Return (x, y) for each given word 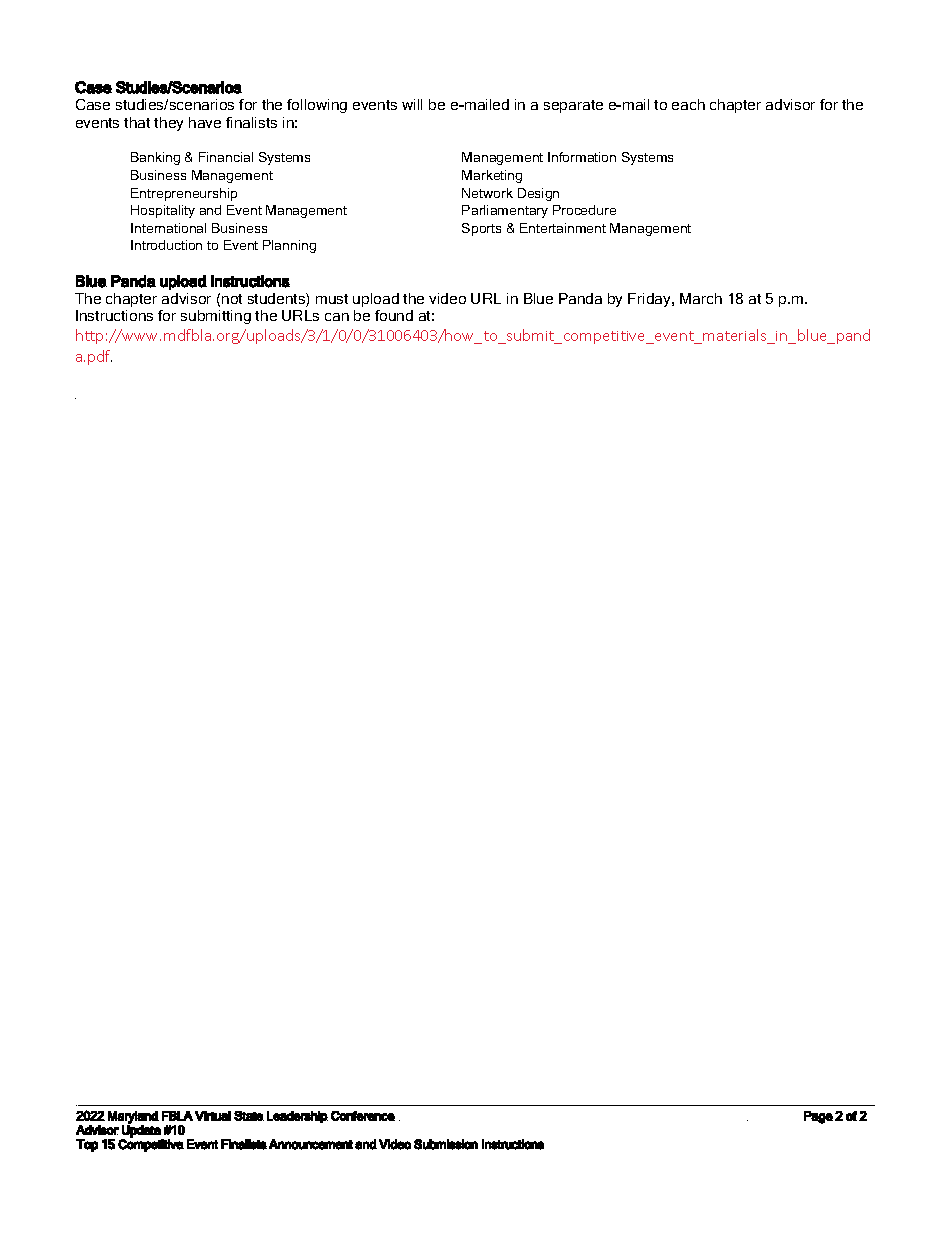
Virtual (213, 1116)
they (168, 124)
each (688, 104)
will (412, 104)
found (394, 315)
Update (141, 1130)
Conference (363, 1116)
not (232, 299)
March (701, 298)
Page (818, 1117)
